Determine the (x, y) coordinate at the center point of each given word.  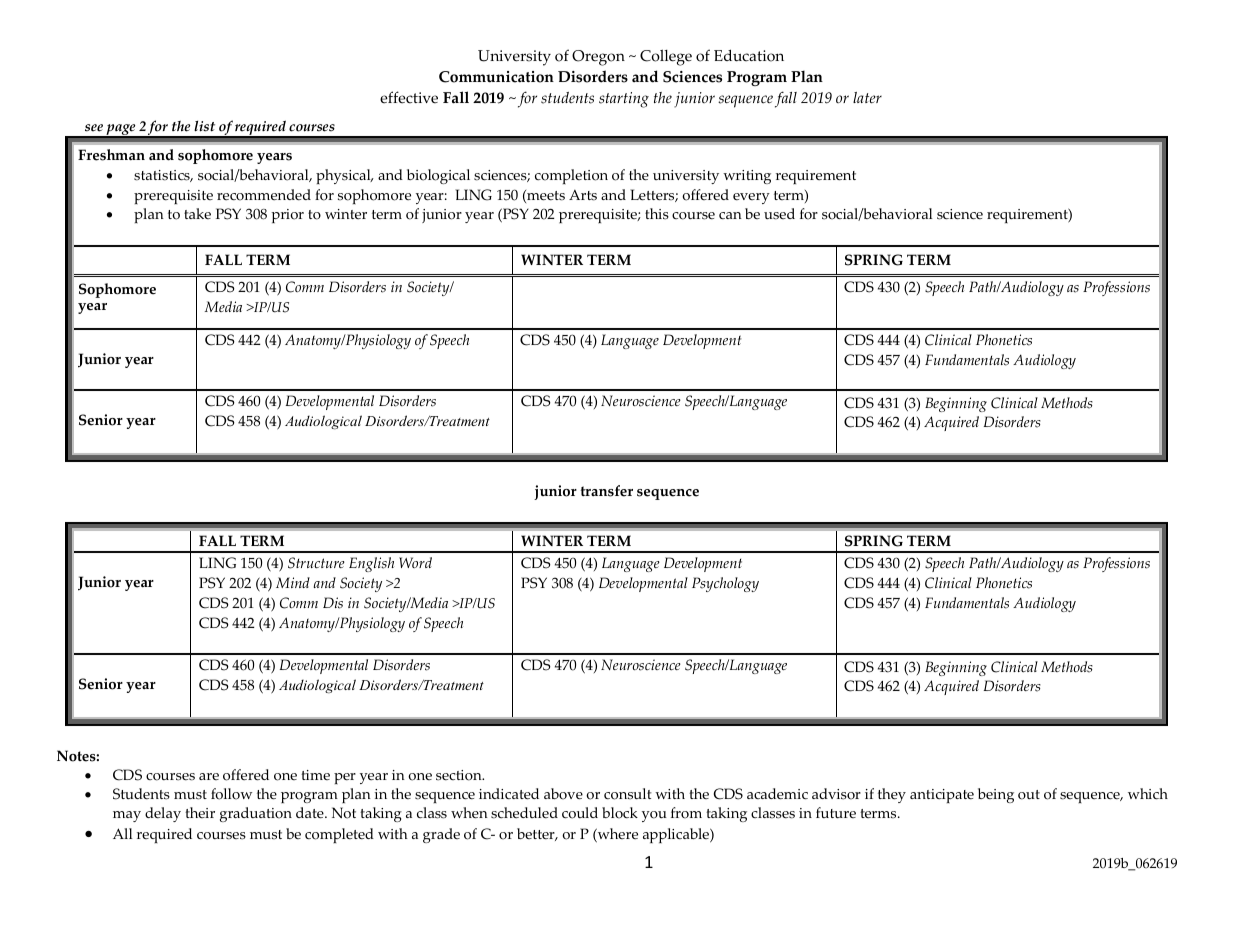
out (1029, 795)
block (620, 813)
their (200, 812)
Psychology (725, 584)
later (867, 98)
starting (624, 100)
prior (287, 216)
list (204, 126)
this (657, 214)
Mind (293, 582)
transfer (607, 491)
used (779, 214)
